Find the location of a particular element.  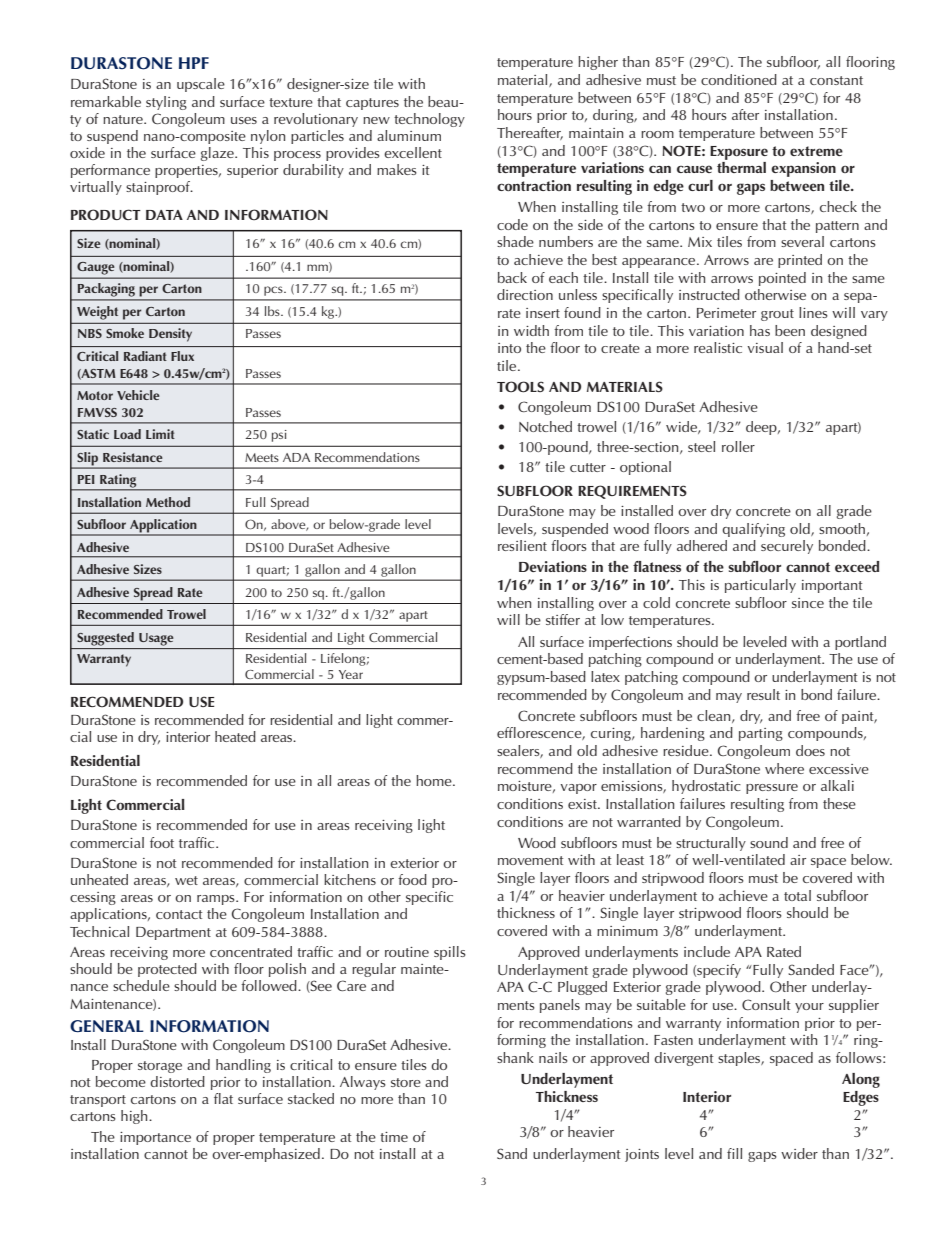

styling is located at coordinates (166, 103).
